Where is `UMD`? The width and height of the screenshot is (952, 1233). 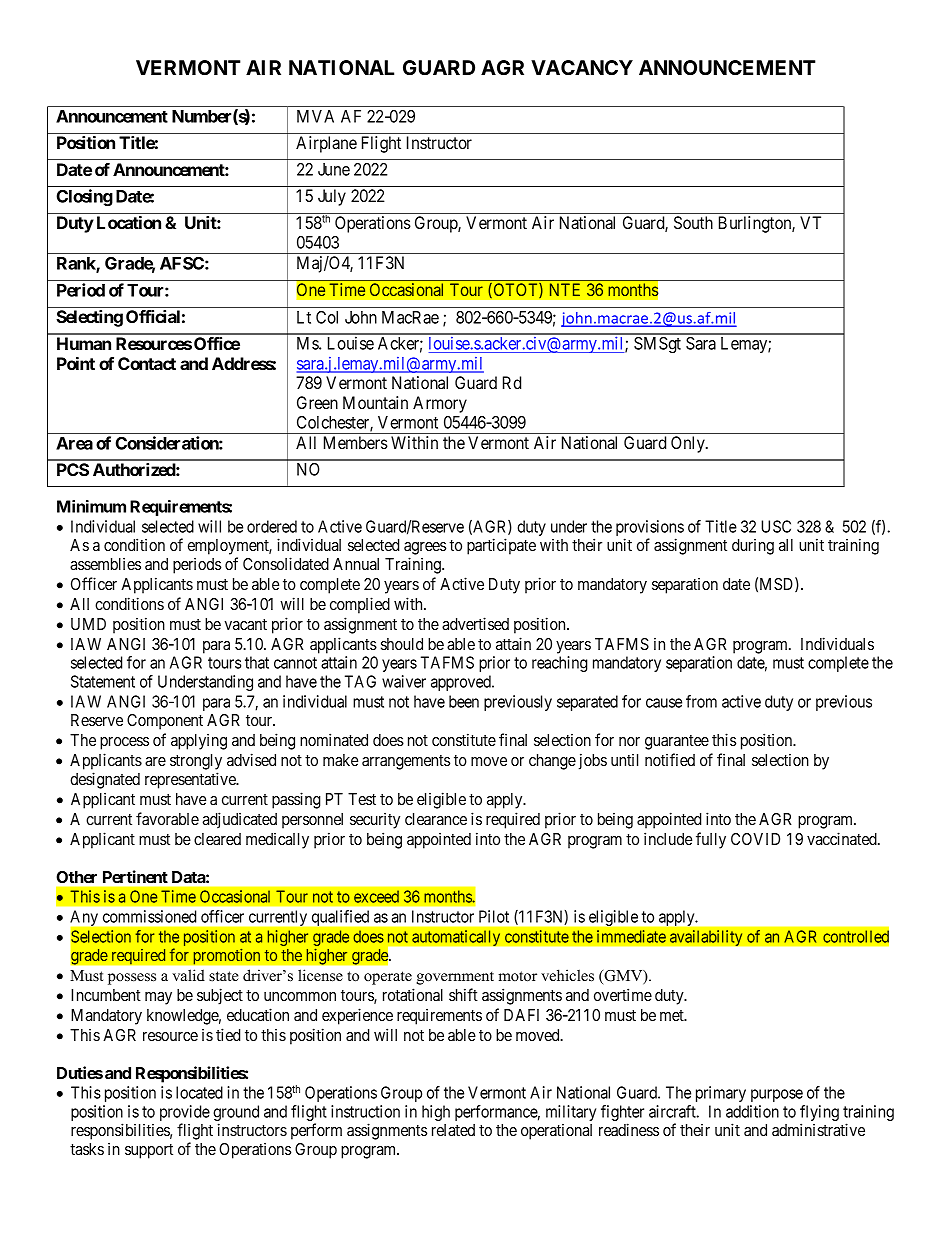
UMD is located at coordinates (88, 624).
